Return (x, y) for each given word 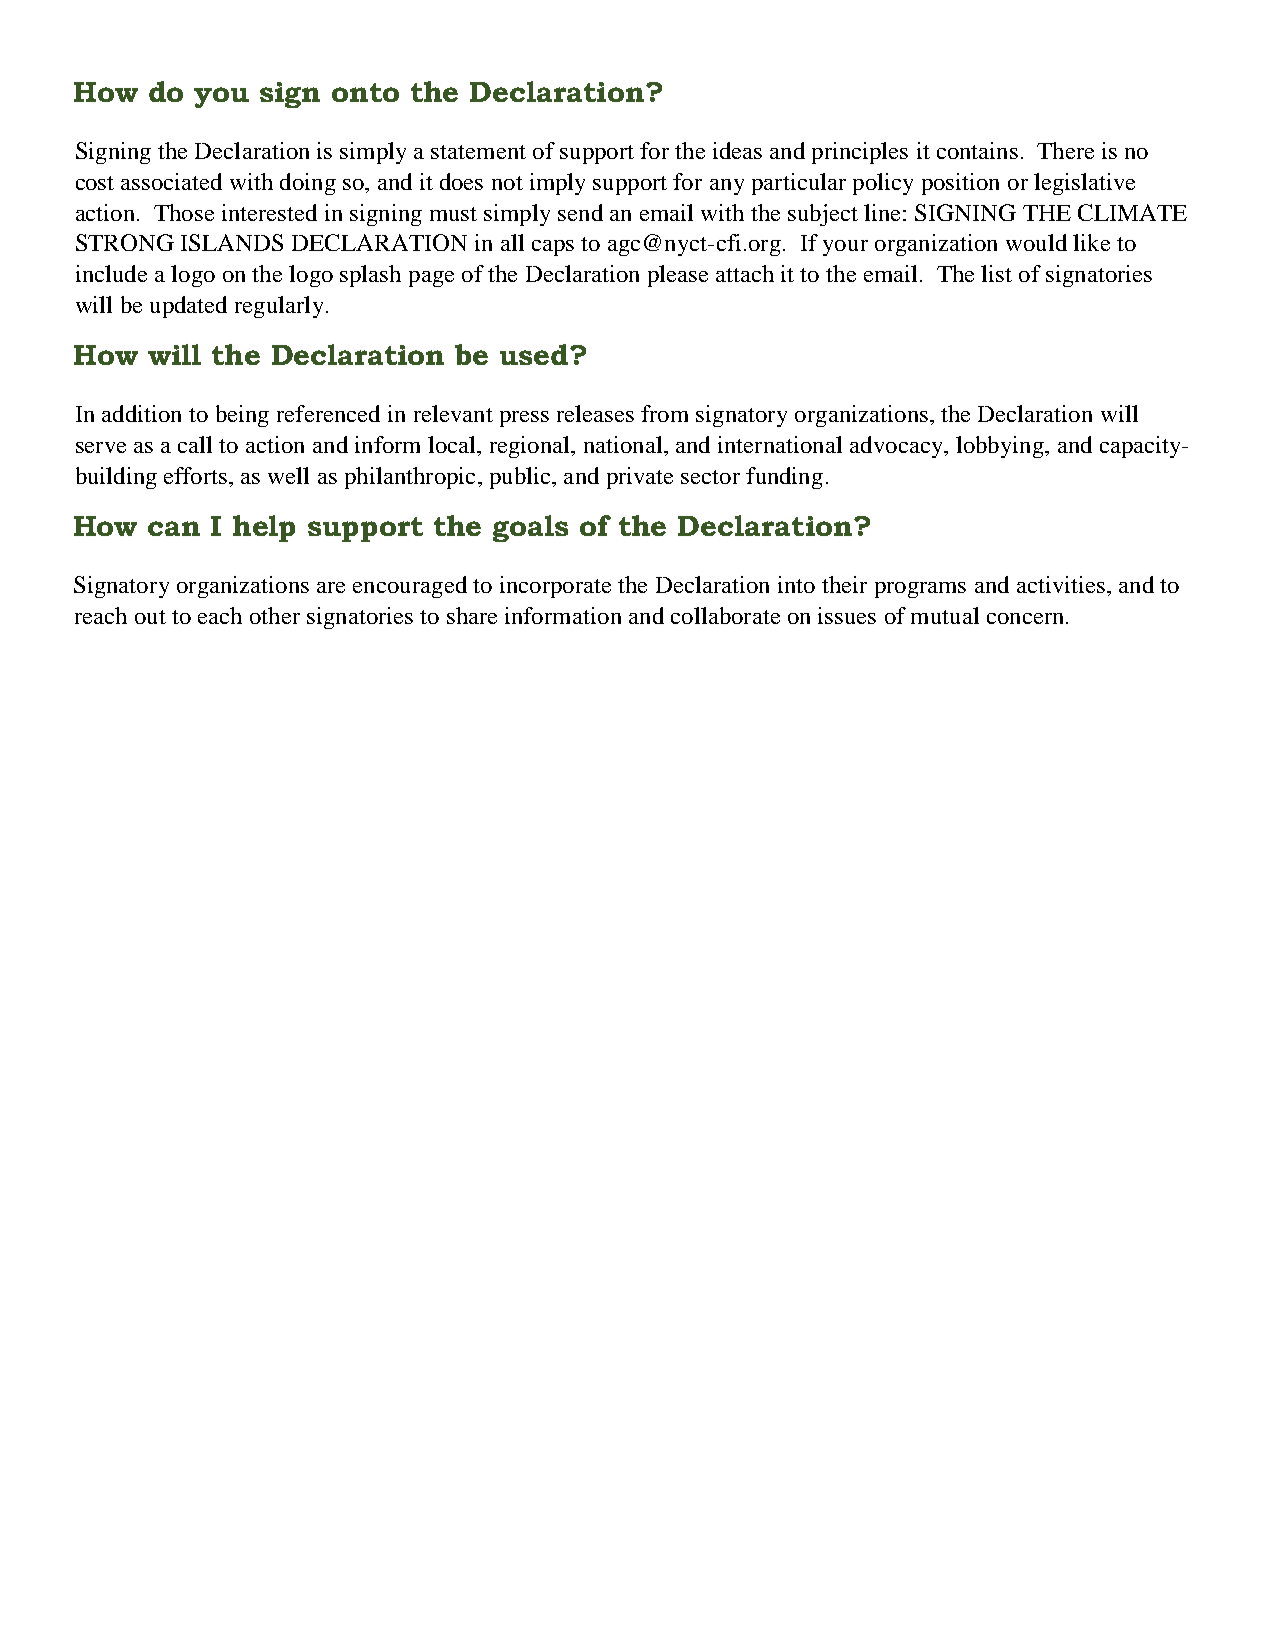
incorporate (555, 587)
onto (365, 92)
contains (977, 150)
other (275, 615)
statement (478, 152)
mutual (945, 615)
